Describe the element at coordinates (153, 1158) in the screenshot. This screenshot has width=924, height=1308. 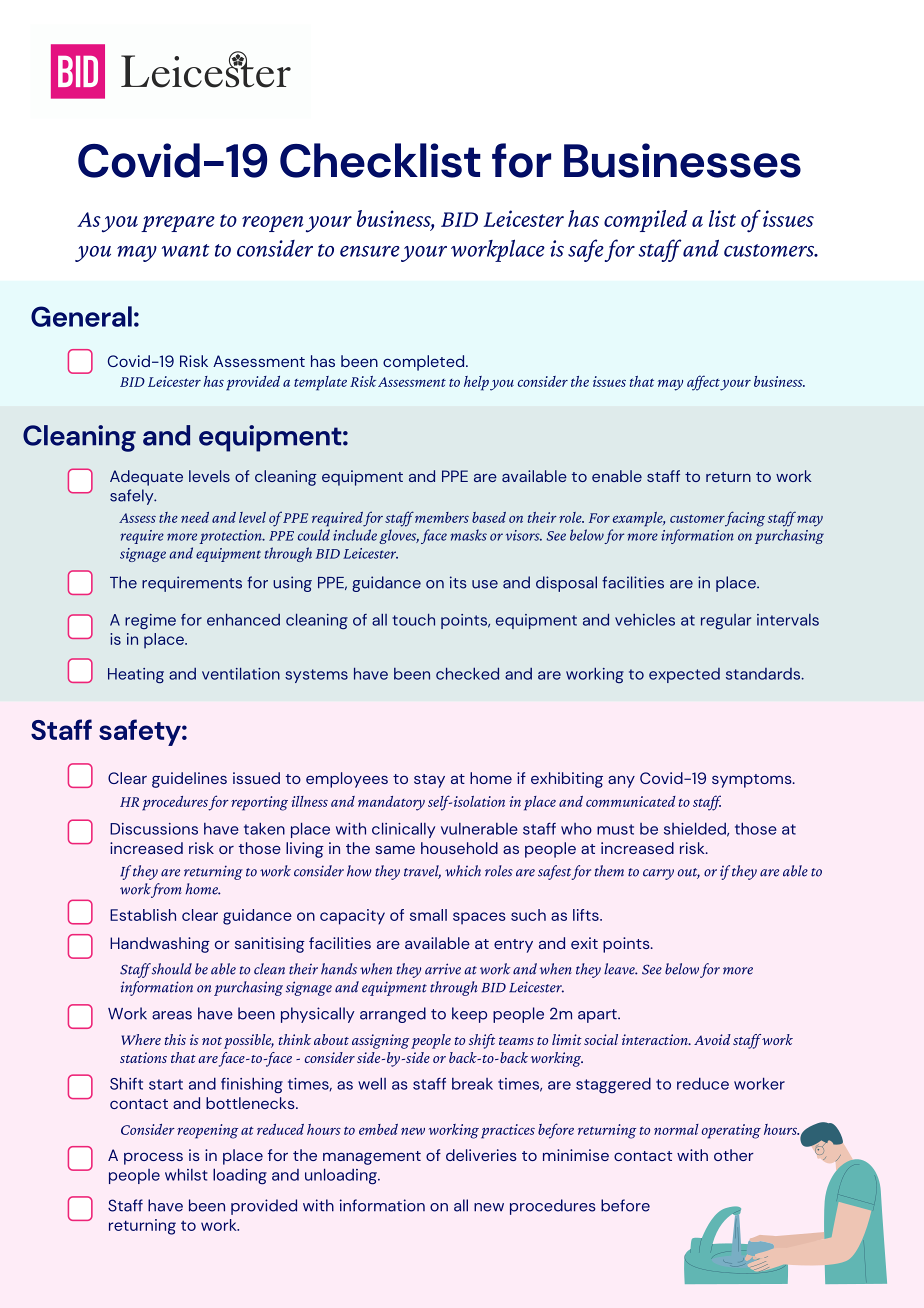
I see `process` at that location.
